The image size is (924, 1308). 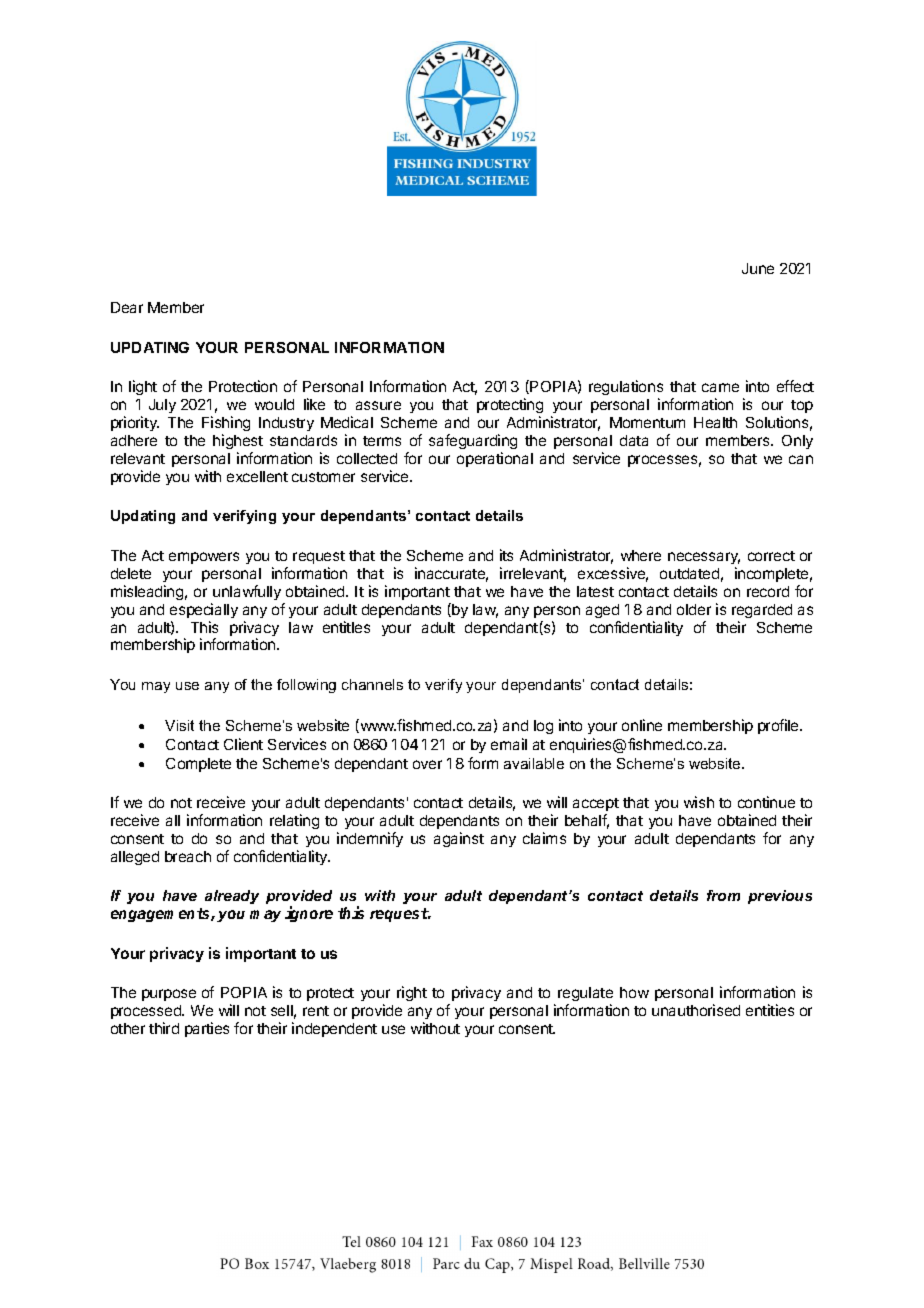 What do you see at coordinates (704, 558) in the document?
I see `necessary` at bounding box center [704, 558].
